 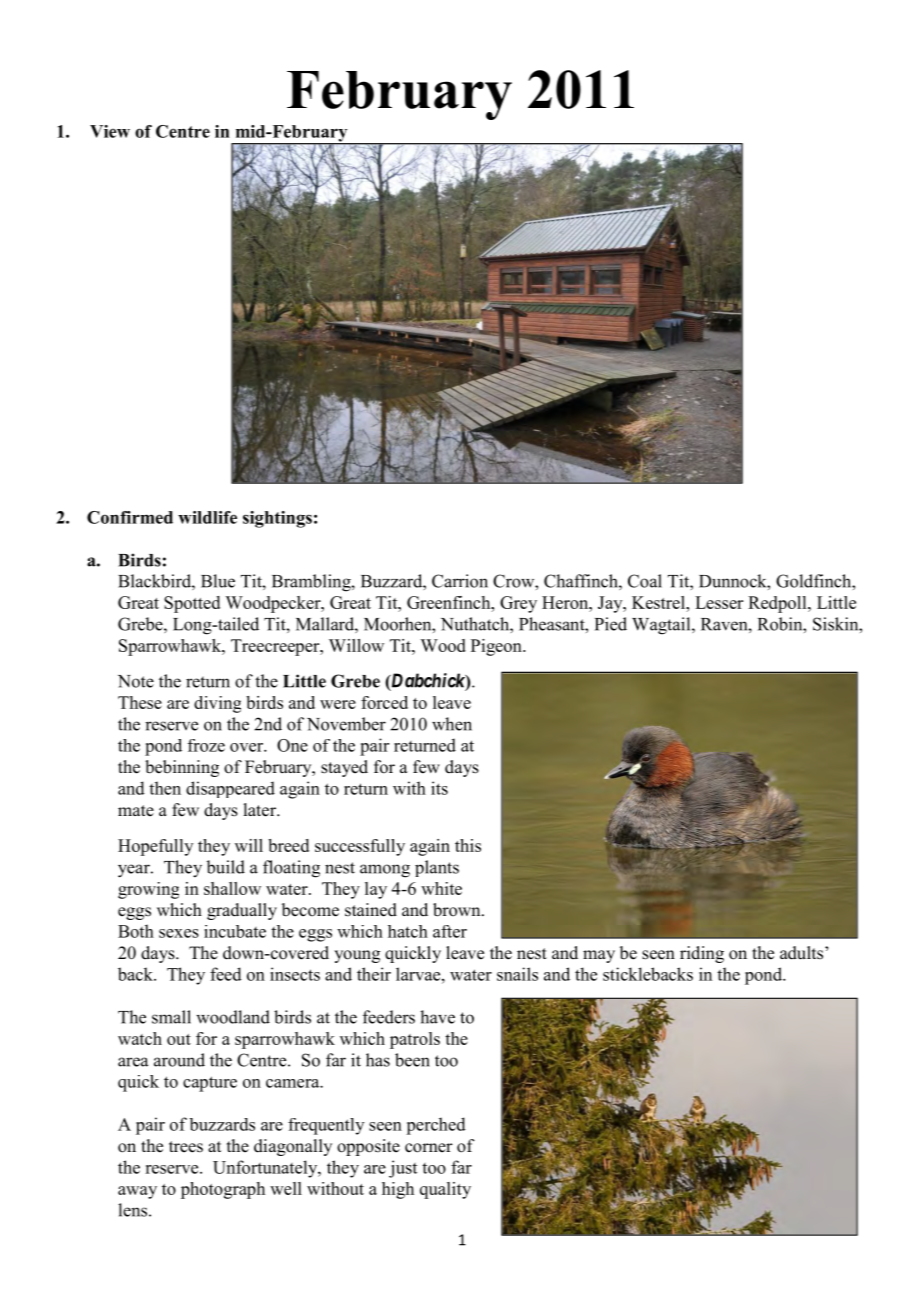 I want to click on corner, so click(x=429, y=1148).
